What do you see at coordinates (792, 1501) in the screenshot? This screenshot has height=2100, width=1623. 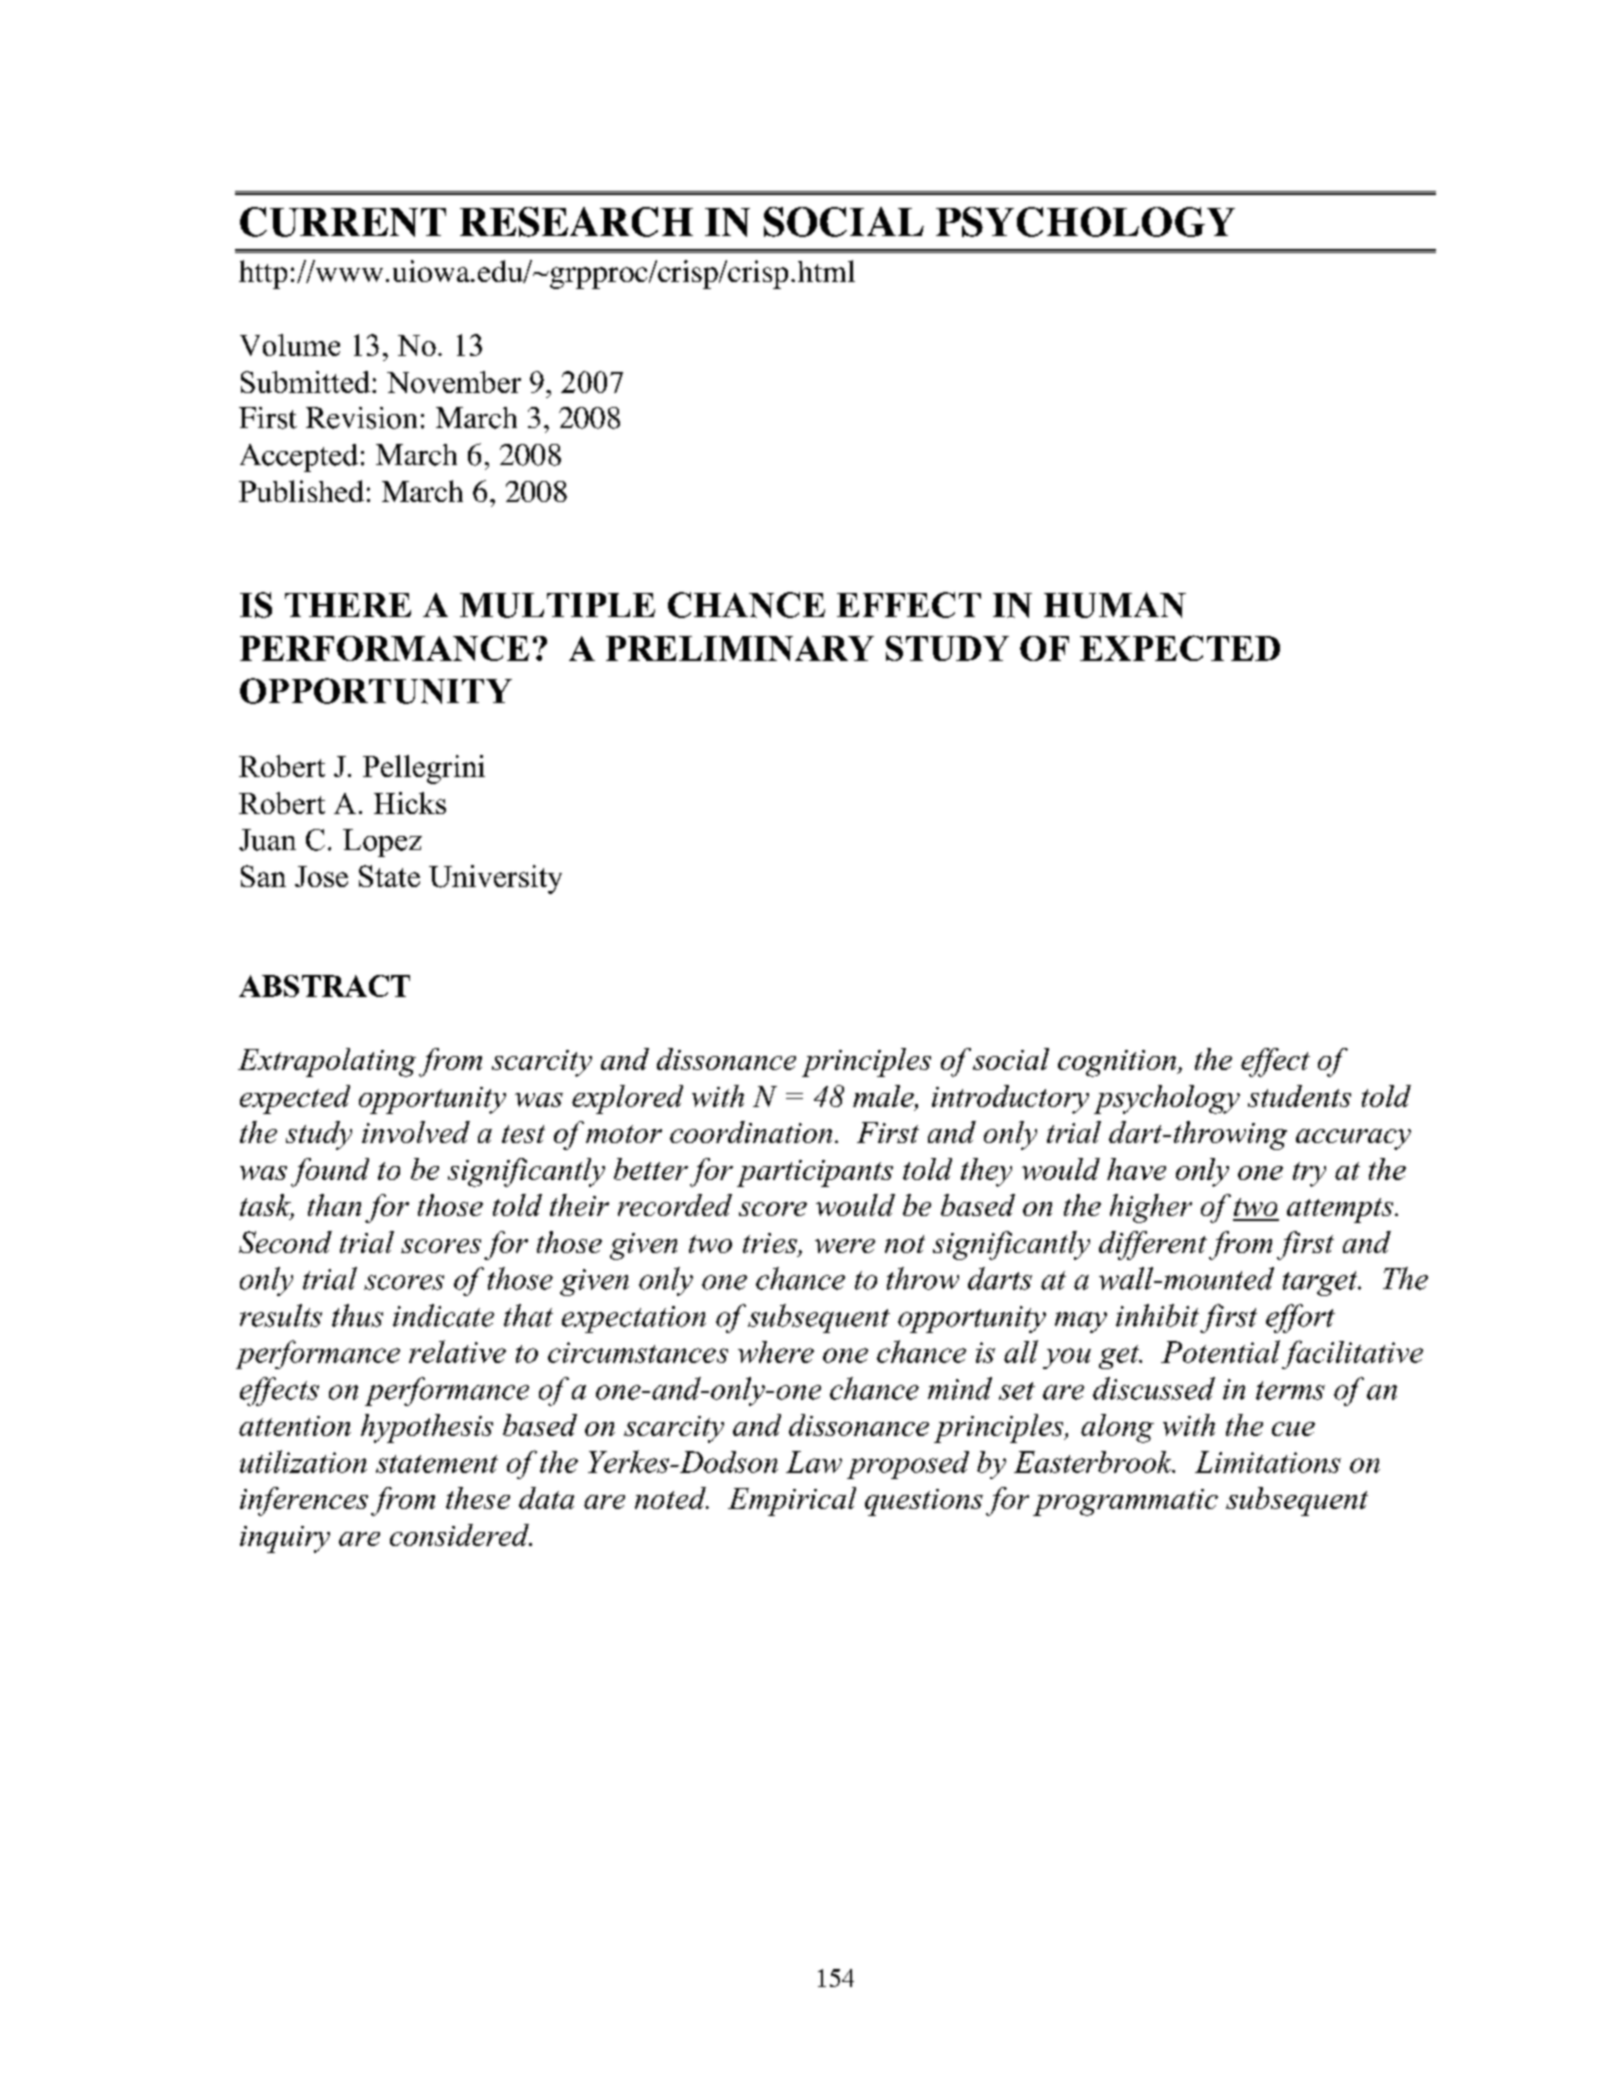 I see `Empirical` at bounding box center [792, 1501].
